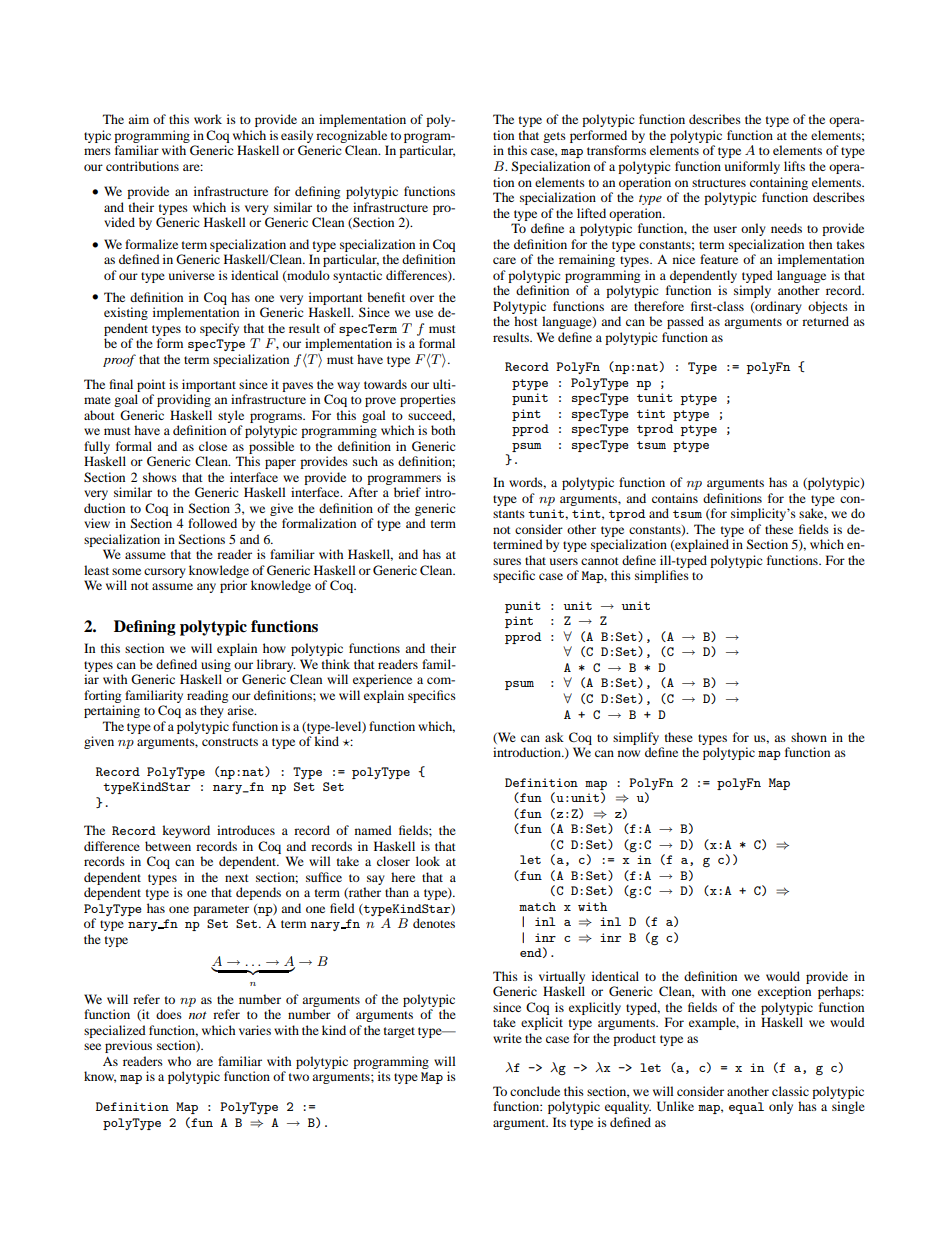 The height and width of the screenshot is (1233, 952). I want to click on work, so click(208, 119).
